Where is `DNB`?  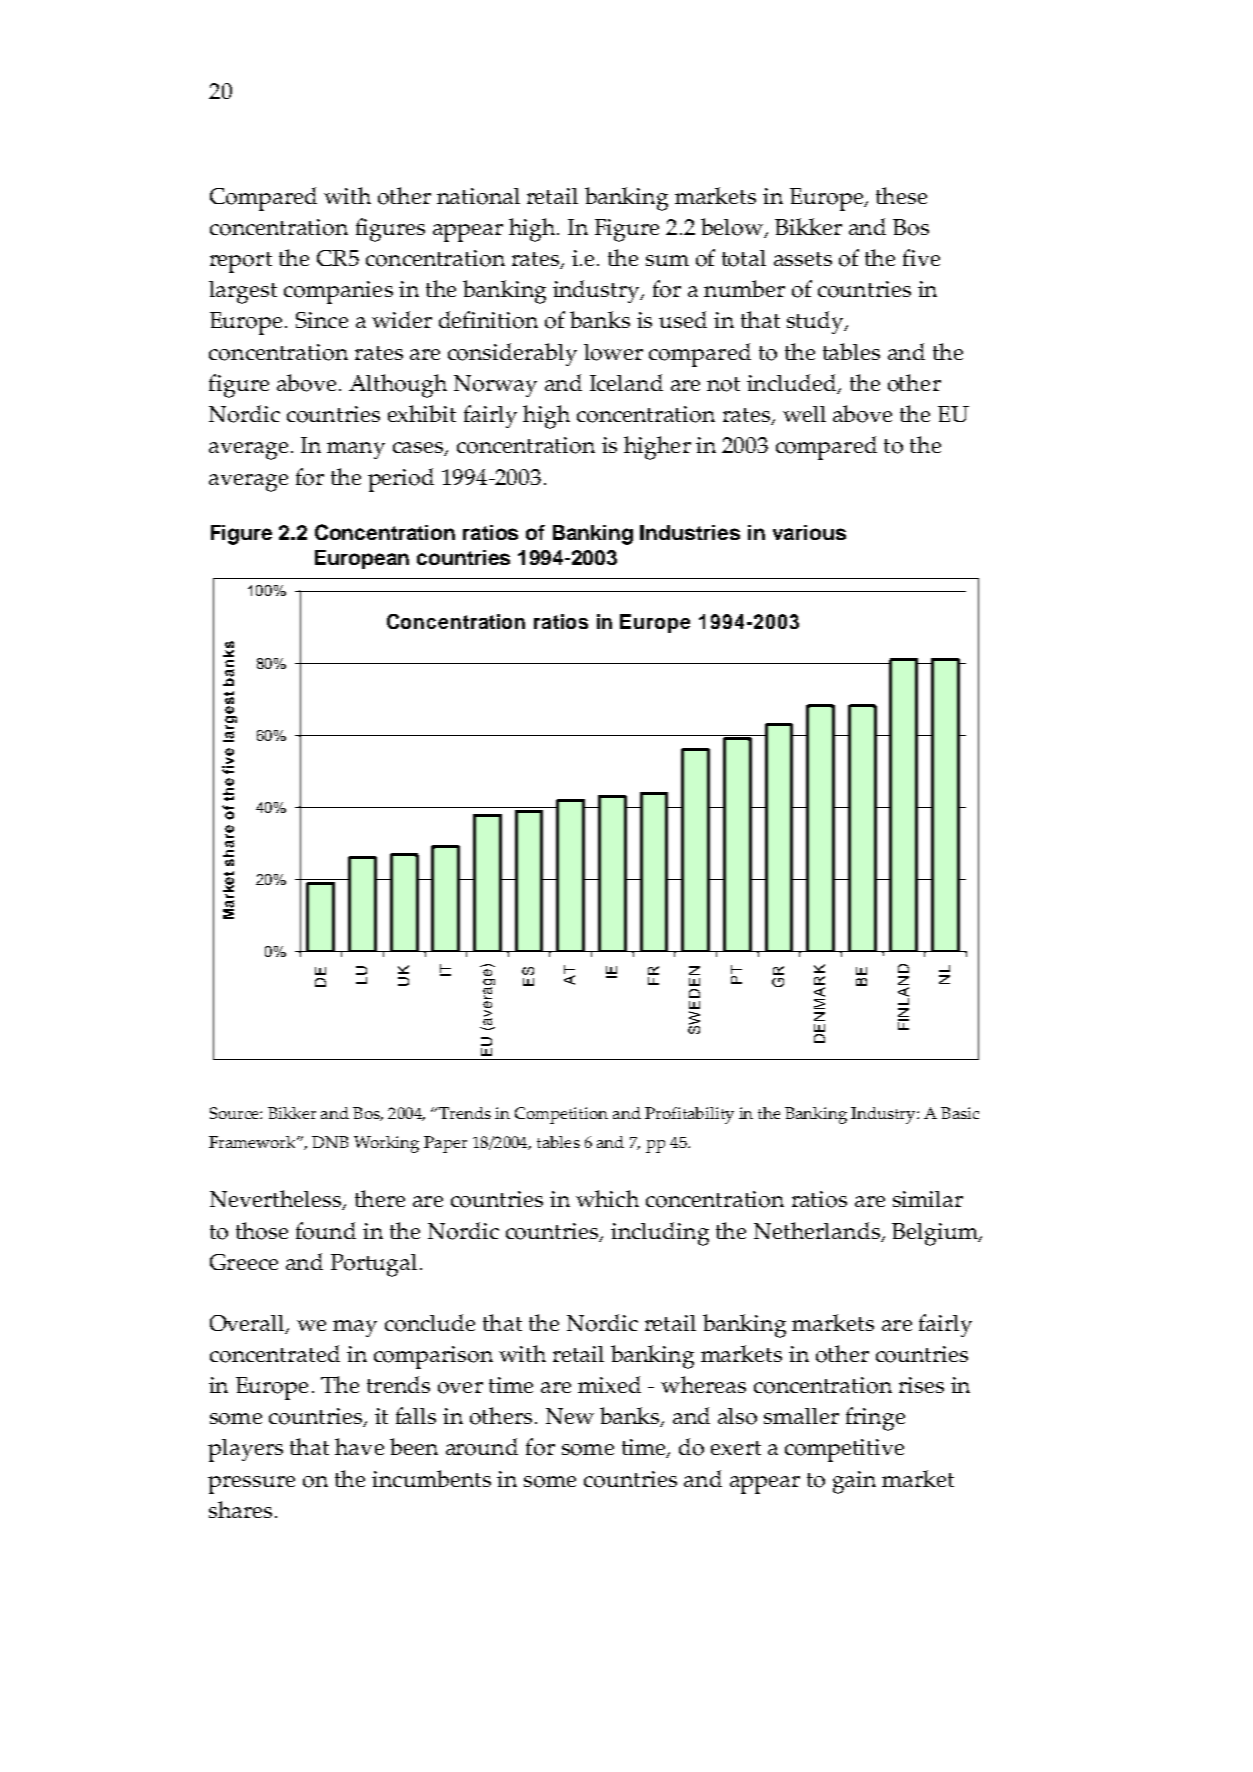 DNB is located at coordinates (330, 1142).
